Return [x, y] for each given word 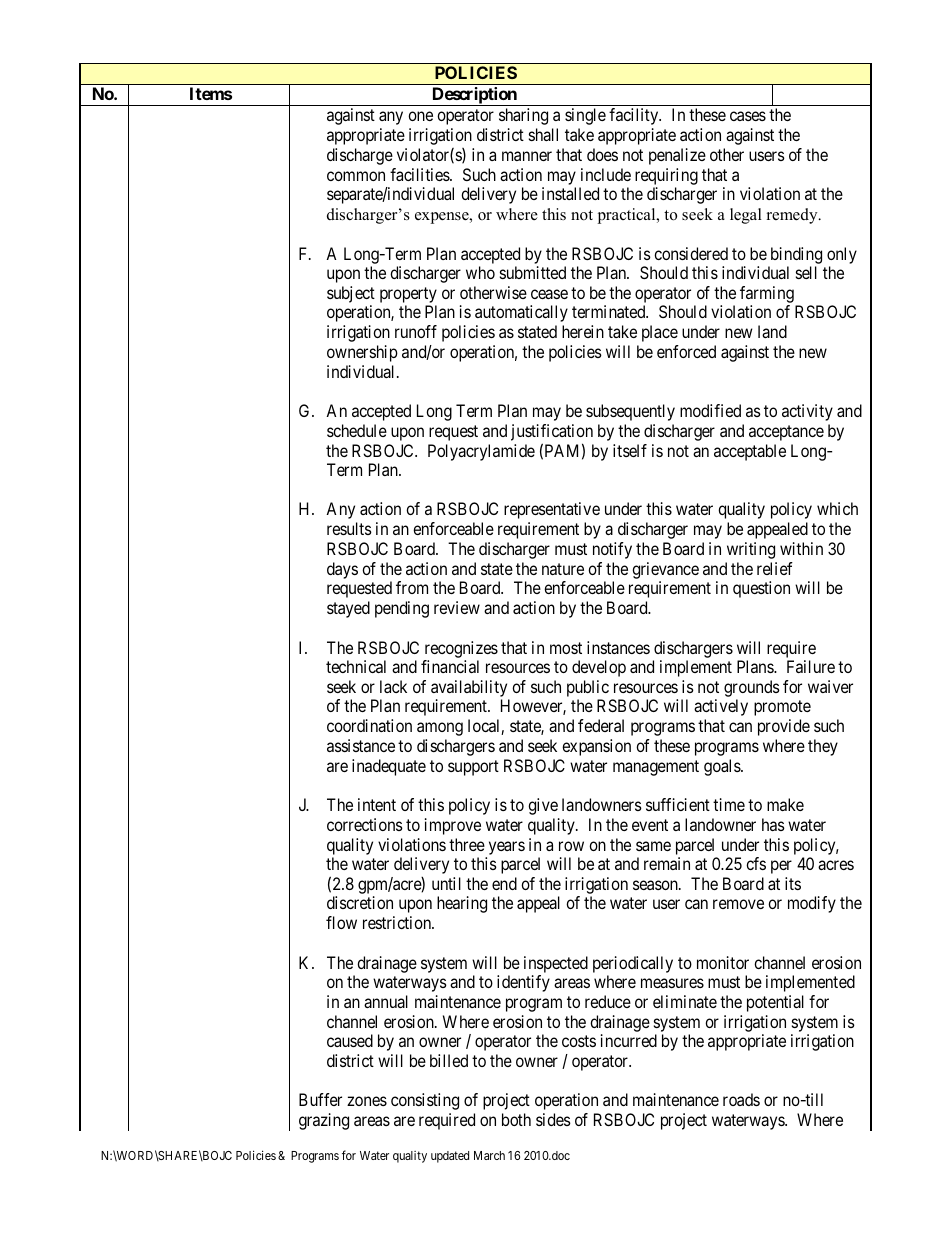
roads [741, 1099]
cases [748, 116]
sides [553, 1119]
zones [367, 1101]
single [585, 116]
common [356, 176]
